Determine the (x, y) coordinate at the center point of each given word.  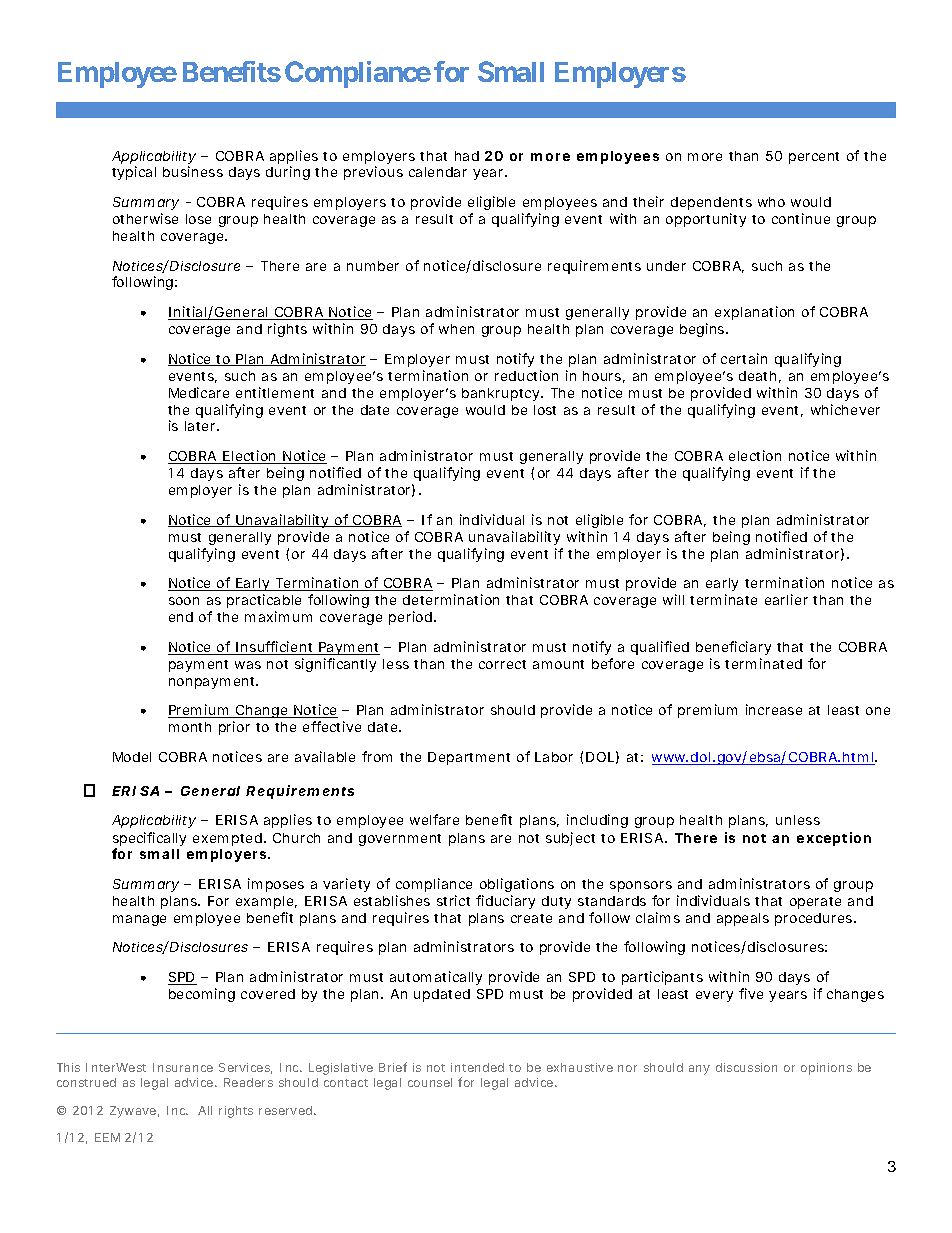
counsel (430, 1082)
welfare (434, 819)
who (771, 202)
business (193, 171)
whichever (845, 409)
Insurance (183, 1067)
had (467, 156)
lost (545, 410)
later (201, 426)
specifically (149, 840)
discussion (746, 1067)
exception (834, 839)
